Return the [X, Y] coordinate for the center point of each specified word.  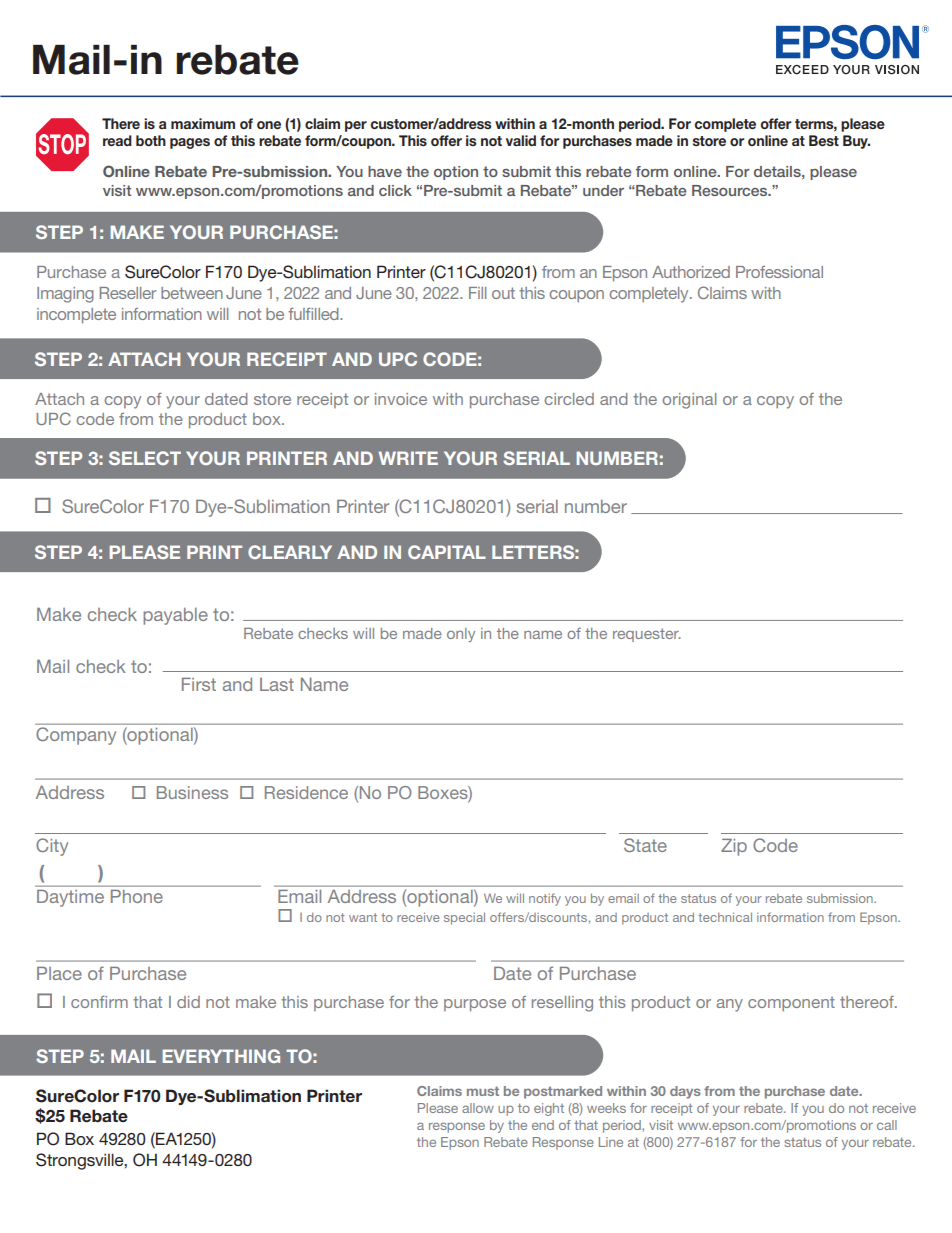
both [151, 140]
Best [824, 140]
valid [521, 140]
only [461, 635]
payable [175, 616]
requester [647, 635]
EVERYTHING [221, 1056]
